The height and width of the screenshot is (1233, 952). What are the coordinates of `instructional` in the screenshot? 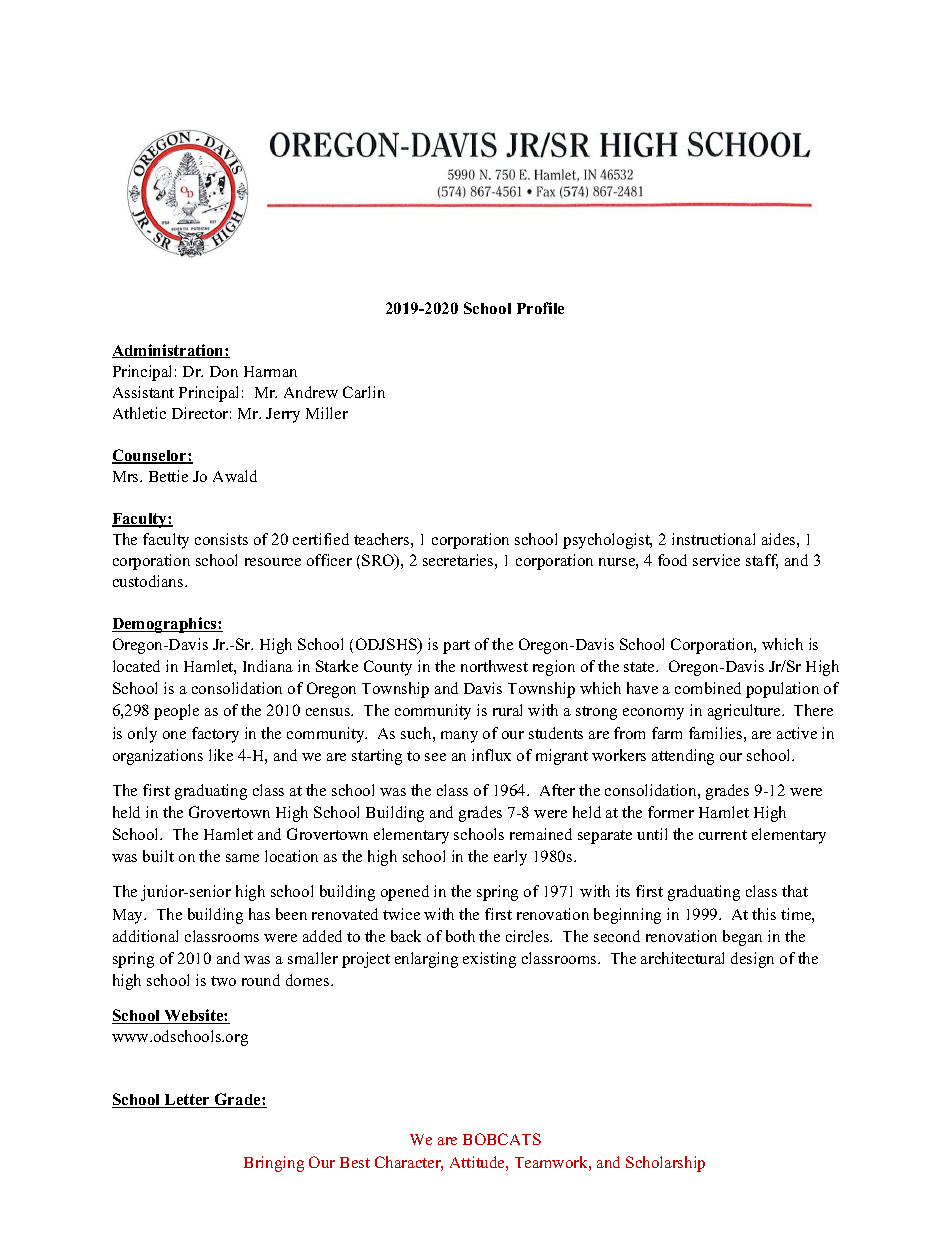 It's located at (713, 539).
